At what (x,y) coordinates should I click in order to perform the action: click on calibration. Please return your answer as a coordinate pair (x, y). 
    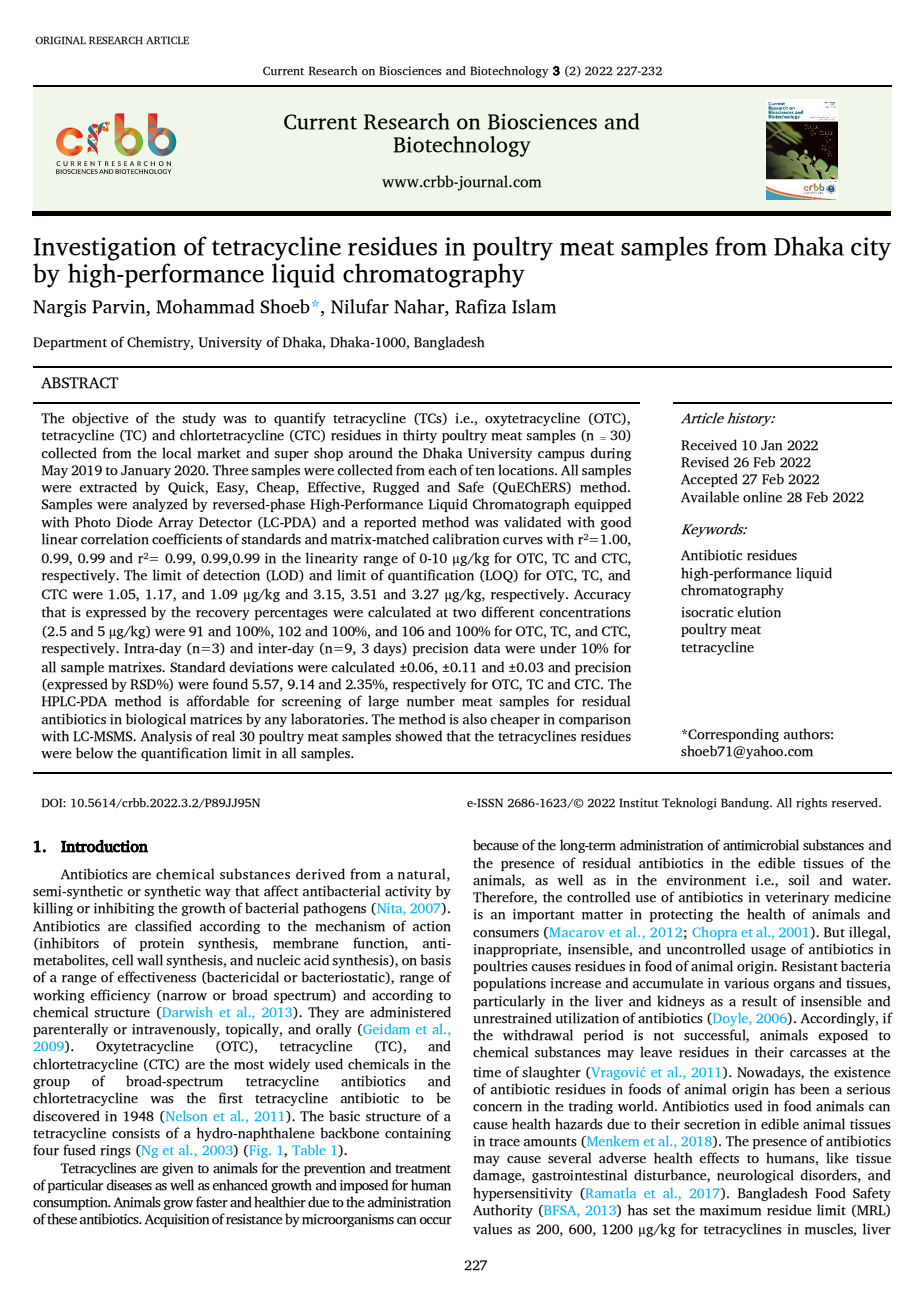
    Looking at the image, I should click on (465, 539).
